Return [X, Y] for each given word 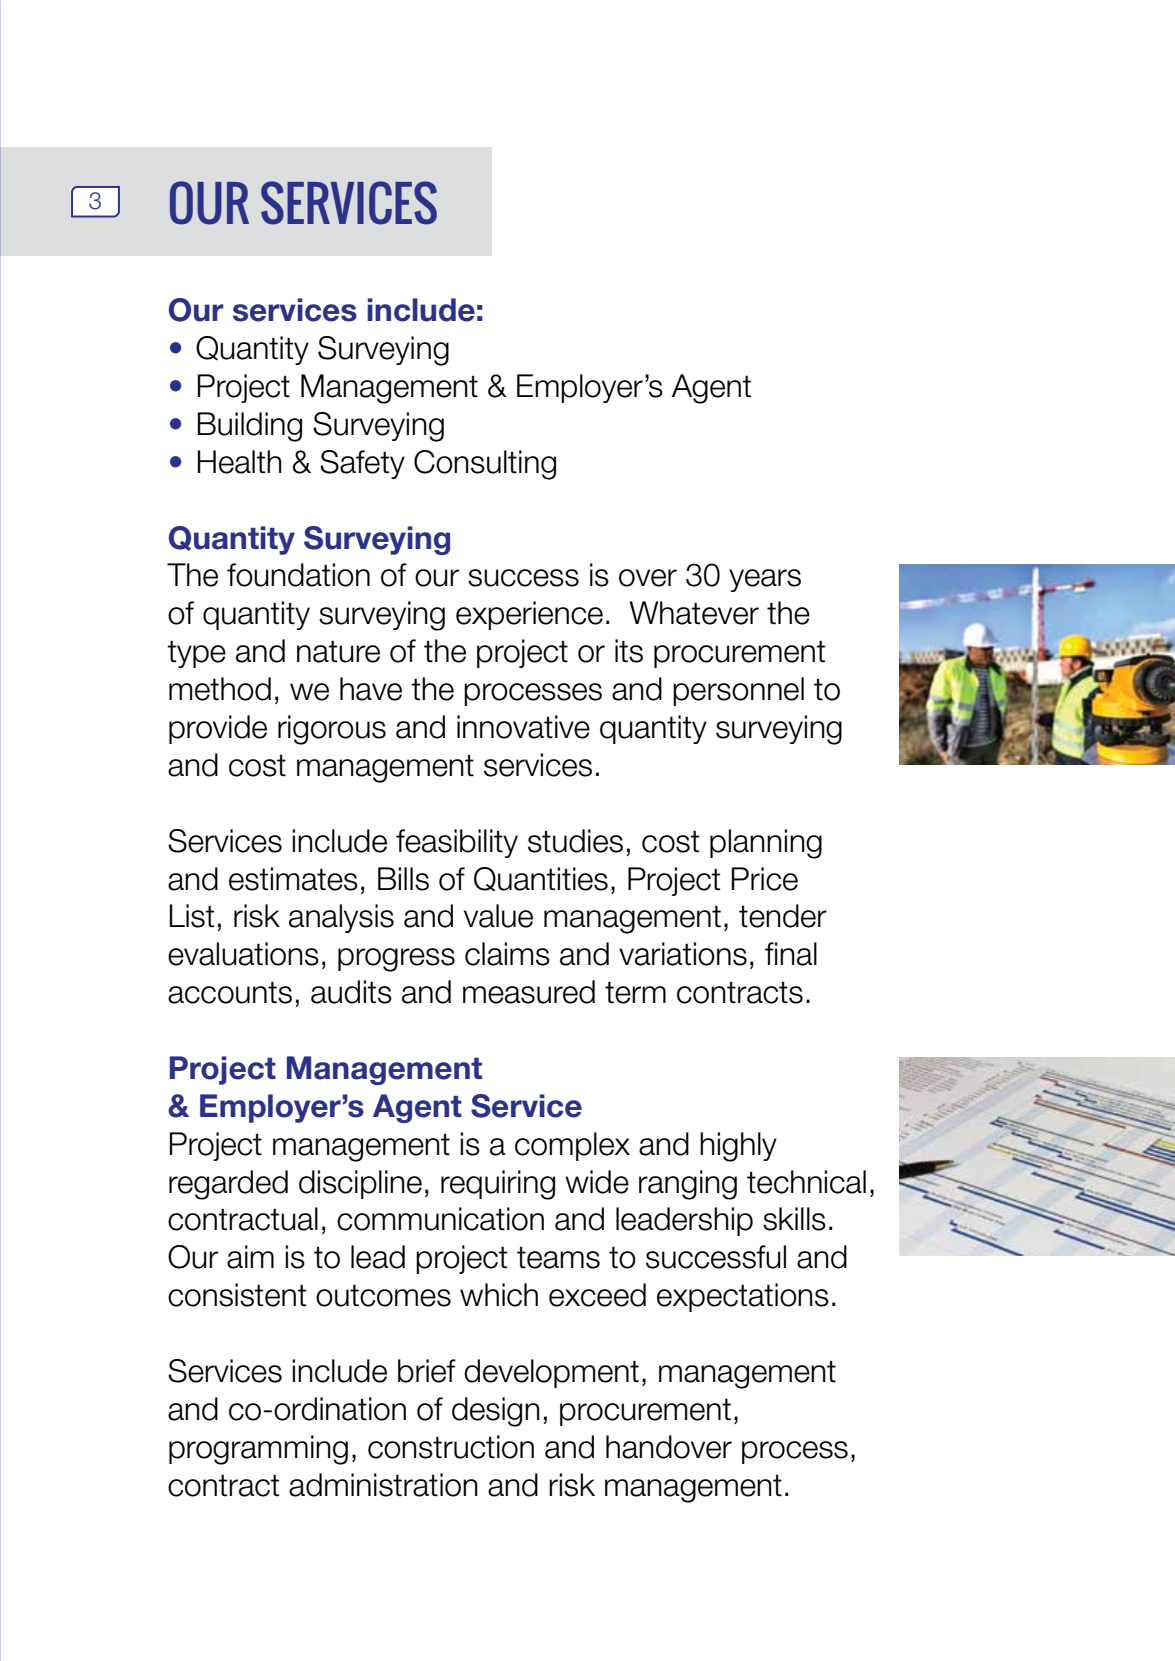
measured [529, 992]
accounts [230, 992]
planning [766, 844]
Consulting [485, 465]
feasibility [457, 843]
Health [240, 462]
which [499, 1295]
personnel [738, 691]
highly [738, 1147]
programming [258, 1450]
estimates [293, 879]
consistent [237, 1295]
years [765, 580]
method [220, 689]
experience [529, 615]
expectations [743, 1297]
